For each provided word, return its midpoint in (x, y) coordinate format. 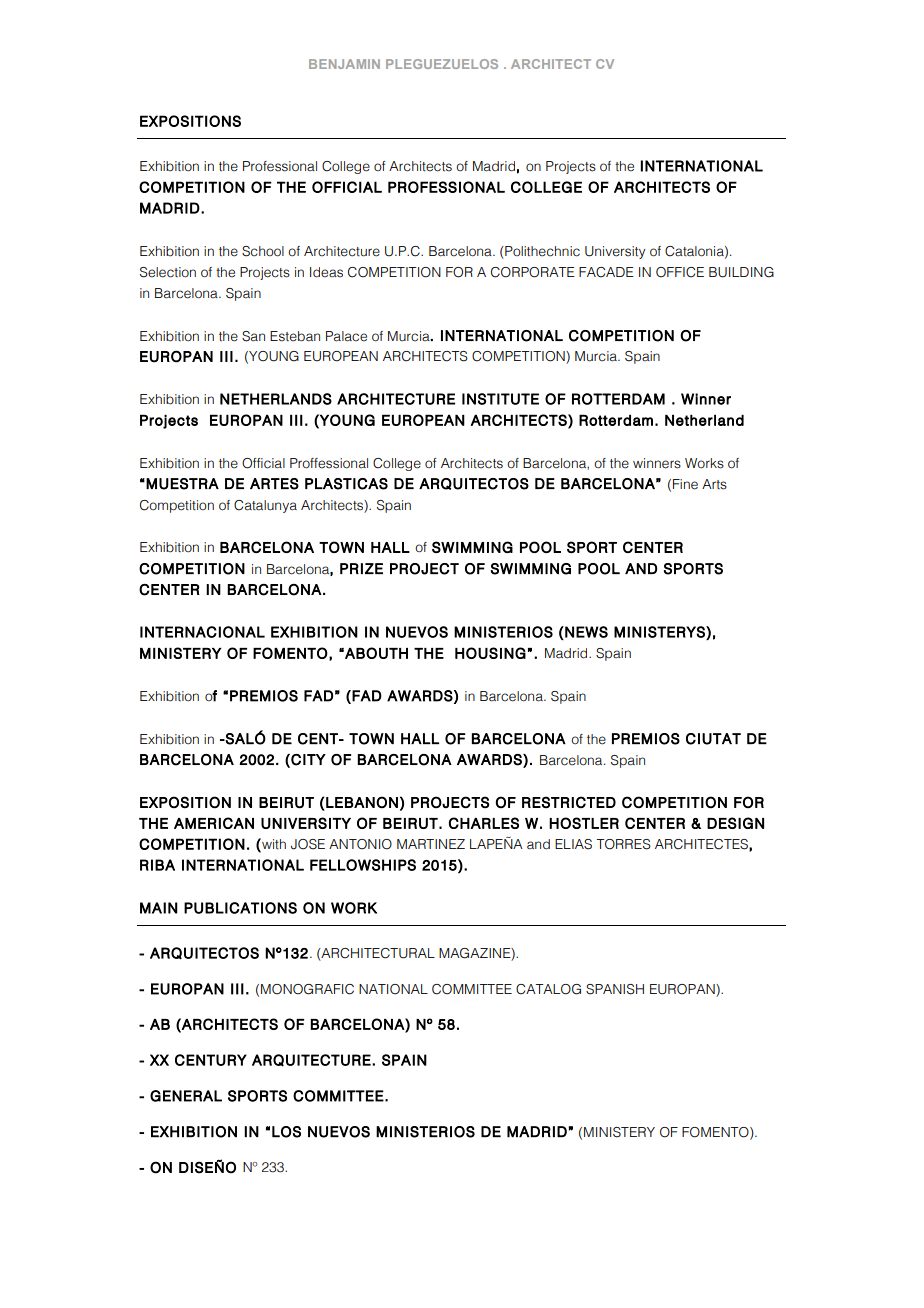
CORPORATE (533, 272)
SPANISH (615, 989)
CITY (307, 760)
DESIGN (735, 823)
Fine (685, 484)
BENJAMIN (344, 64)
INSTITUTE (500, 399)
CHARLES (484, 823)
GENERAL (186, 1096)
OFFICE (680, 272)
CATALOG (548, 989)
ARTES (274, 484)
